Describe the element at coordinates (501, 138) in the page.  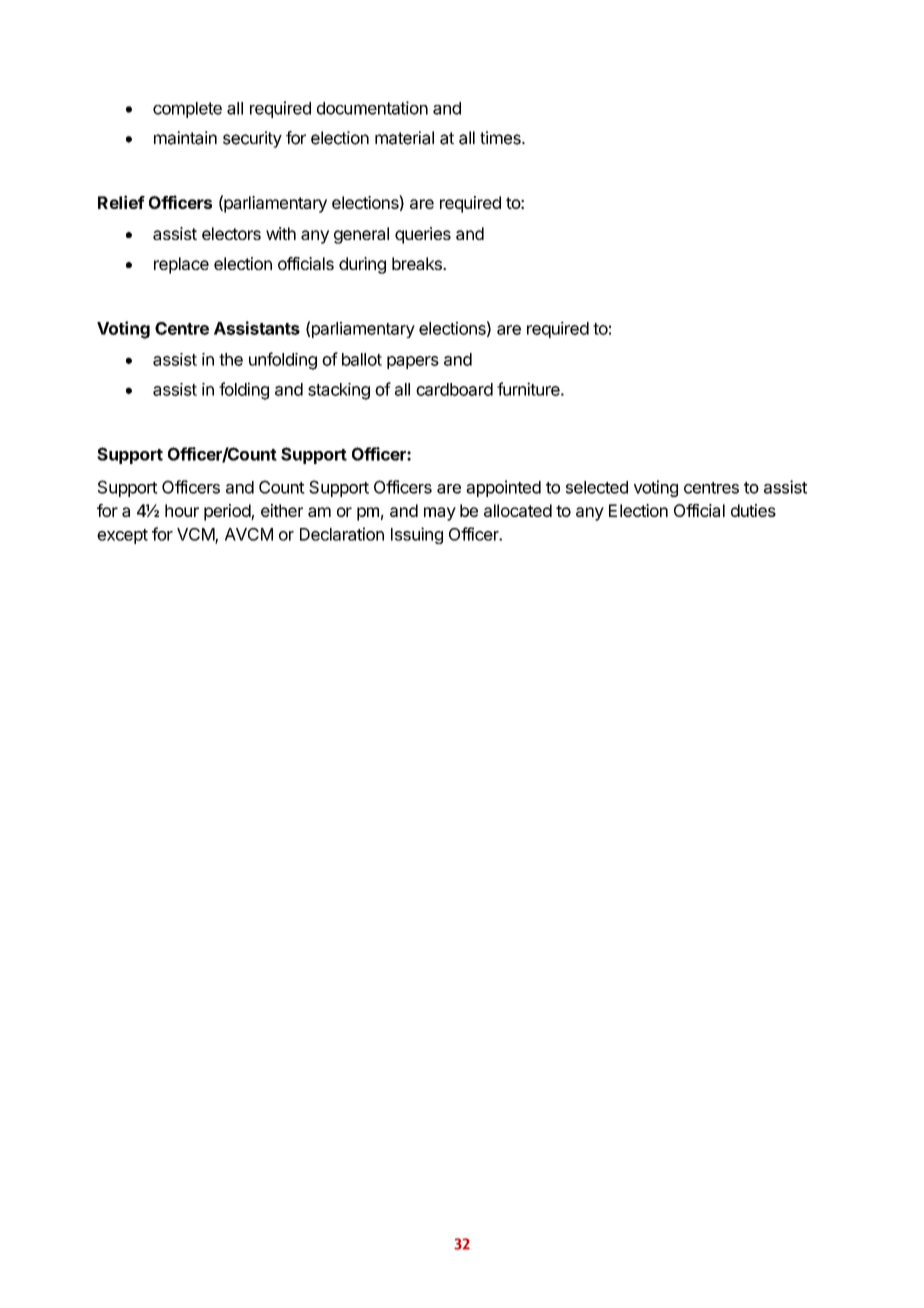
I see `times` at that location.
